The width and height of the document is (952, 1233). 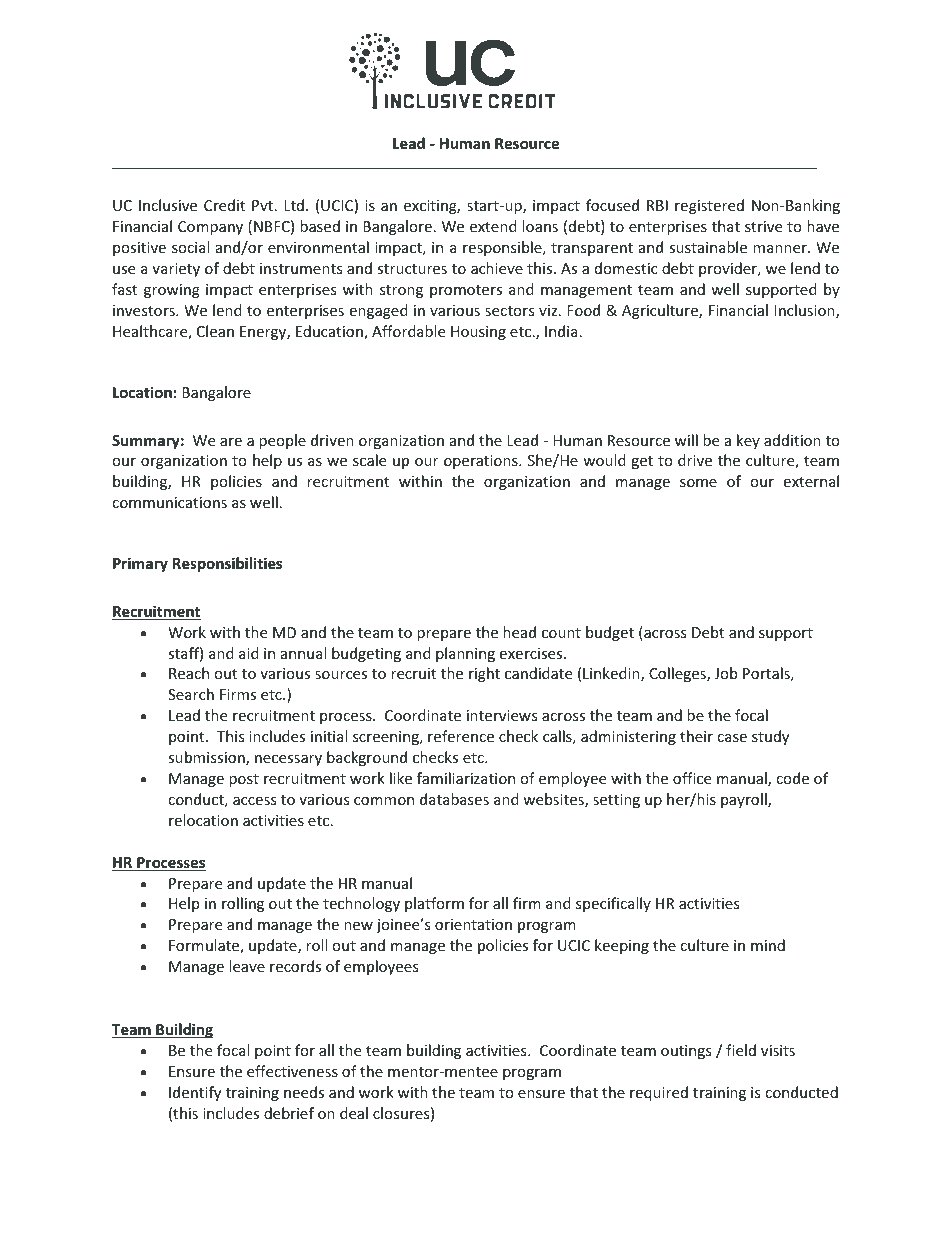 What do you see at coordinates (493, 226) in the document?
I see `extend` at bounding box center [493, 226].
